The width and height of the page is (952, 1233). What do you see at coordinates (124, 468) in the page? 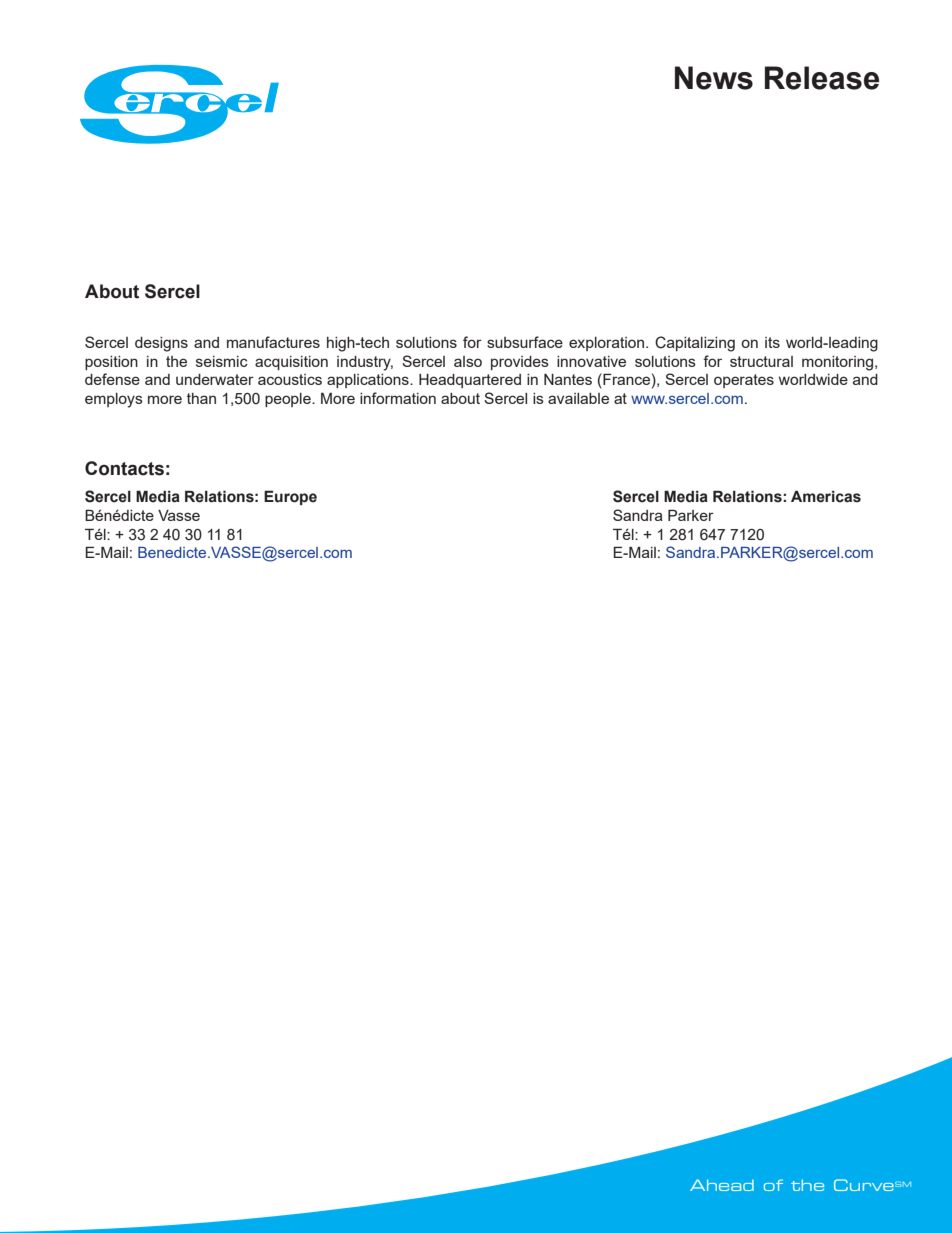
I see `Contacts` at bounding box center [124, 468].
